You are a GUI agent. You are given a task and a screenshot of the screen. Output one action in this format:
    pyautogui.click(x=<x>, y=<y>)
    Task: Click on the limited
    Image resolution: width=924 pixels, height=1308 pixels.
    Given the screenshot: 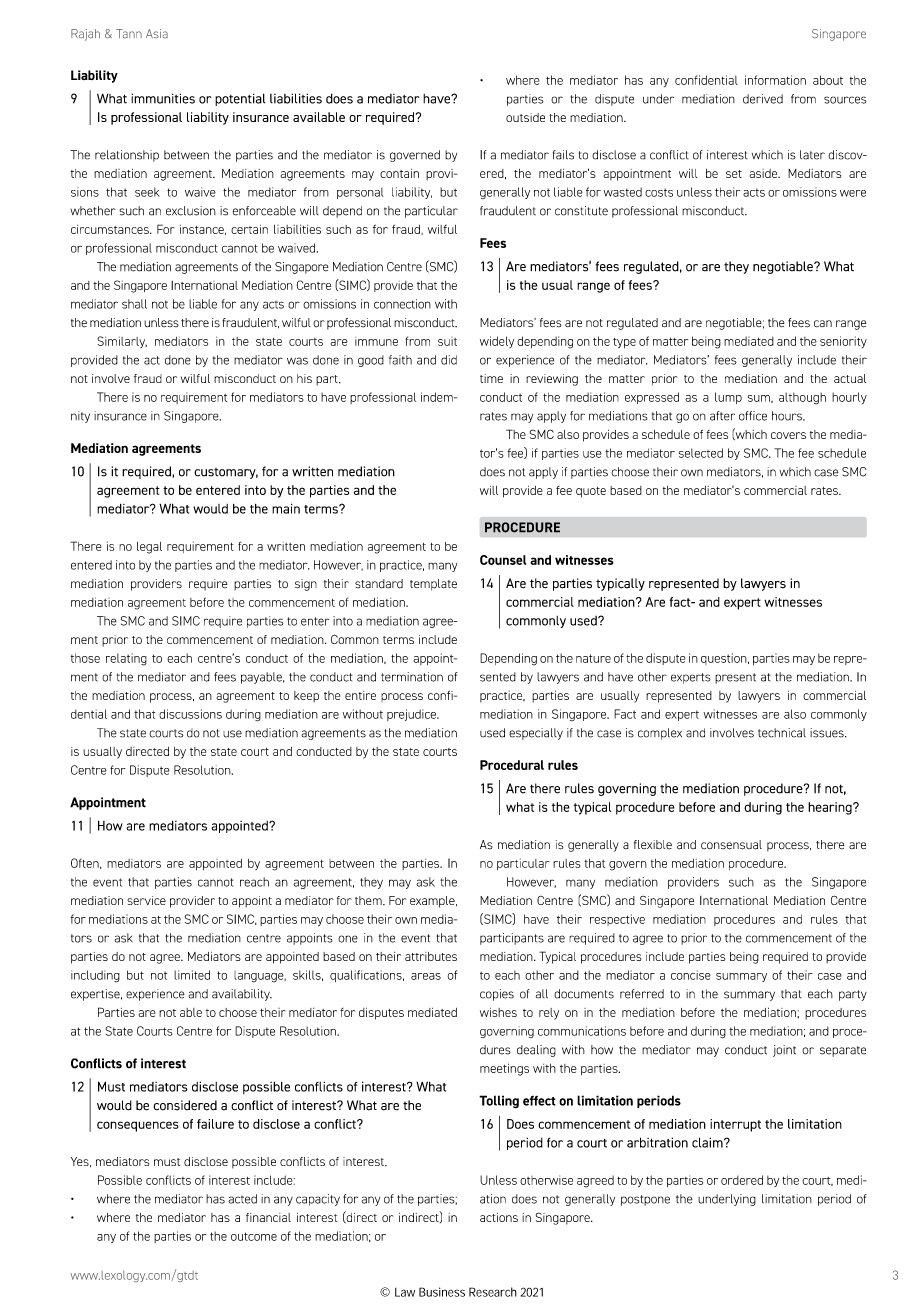 What is the action you would take?
    pyautogui.click(x=192, y=975)
